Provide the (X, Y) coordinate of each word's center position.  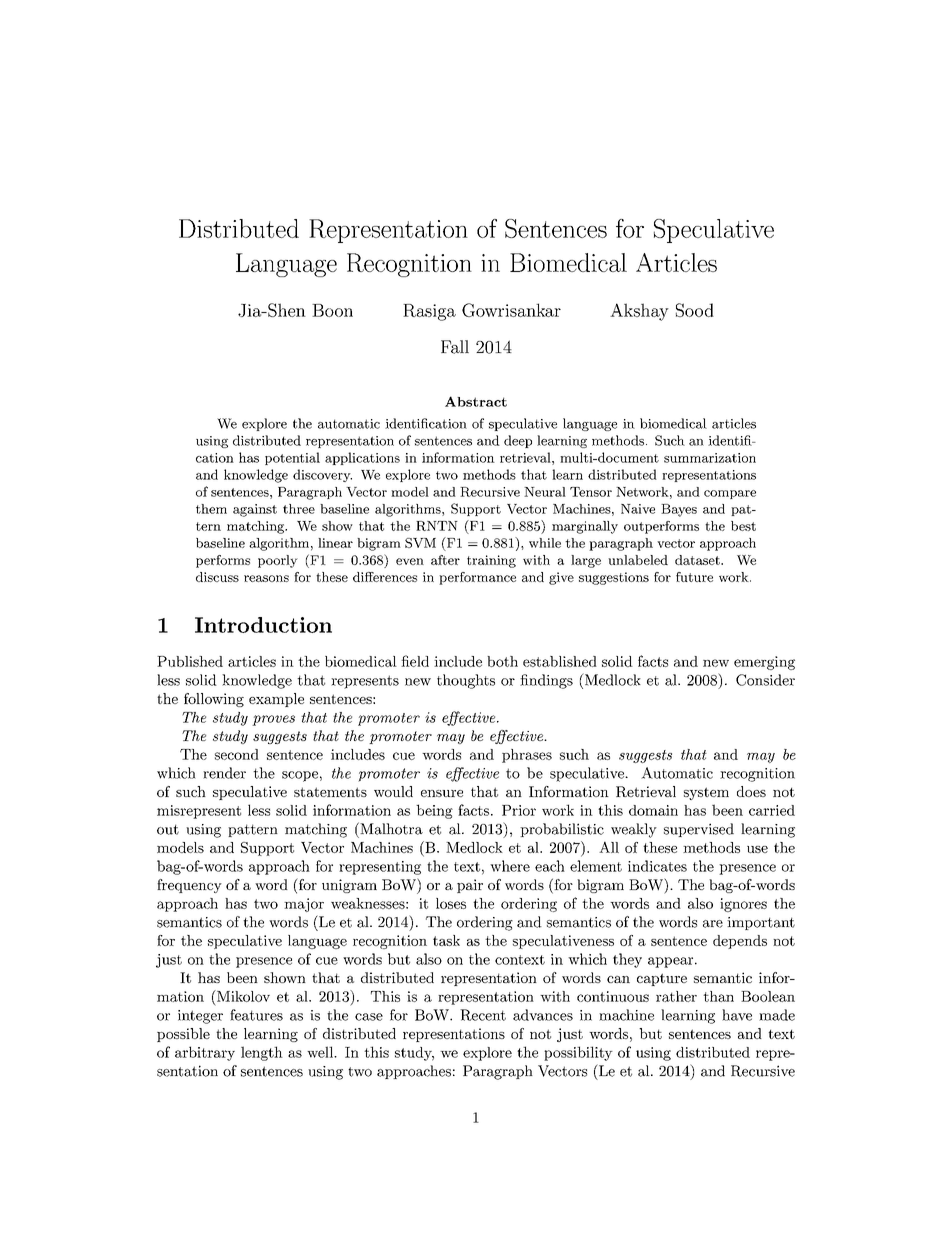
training (491, 561)
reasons (266, 578)
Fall (455, 347)
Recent (483, 1015)
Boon (332, 310)
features (256, 1015)
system (706, 793)
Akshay (639, 312)
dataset (698, 560)
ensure (442, 793)
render (224, 773)
